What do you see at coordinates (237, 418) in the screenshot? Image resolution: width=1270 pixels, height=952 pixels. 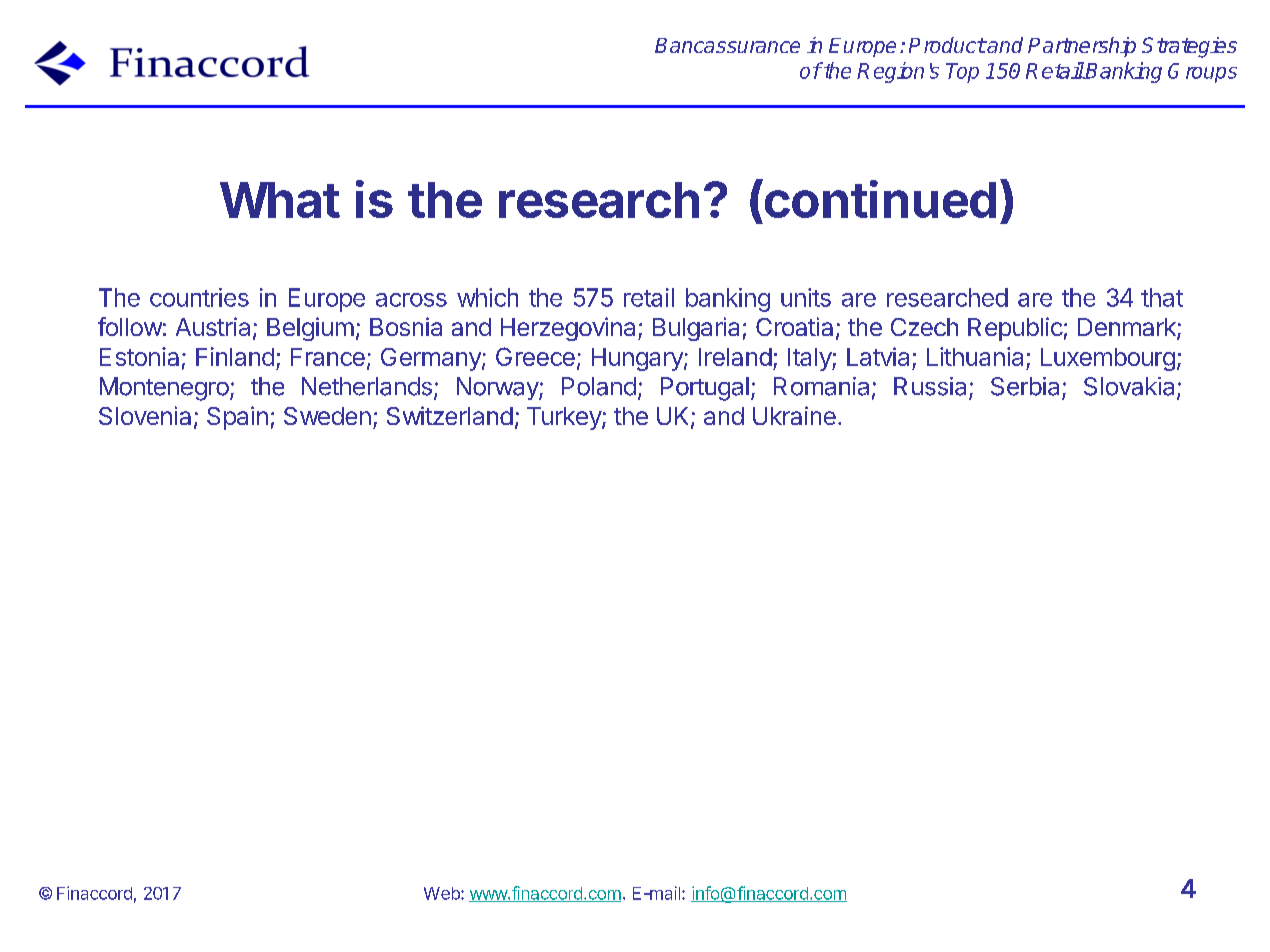 I see `Spain` at bounding box center [237, 418].
